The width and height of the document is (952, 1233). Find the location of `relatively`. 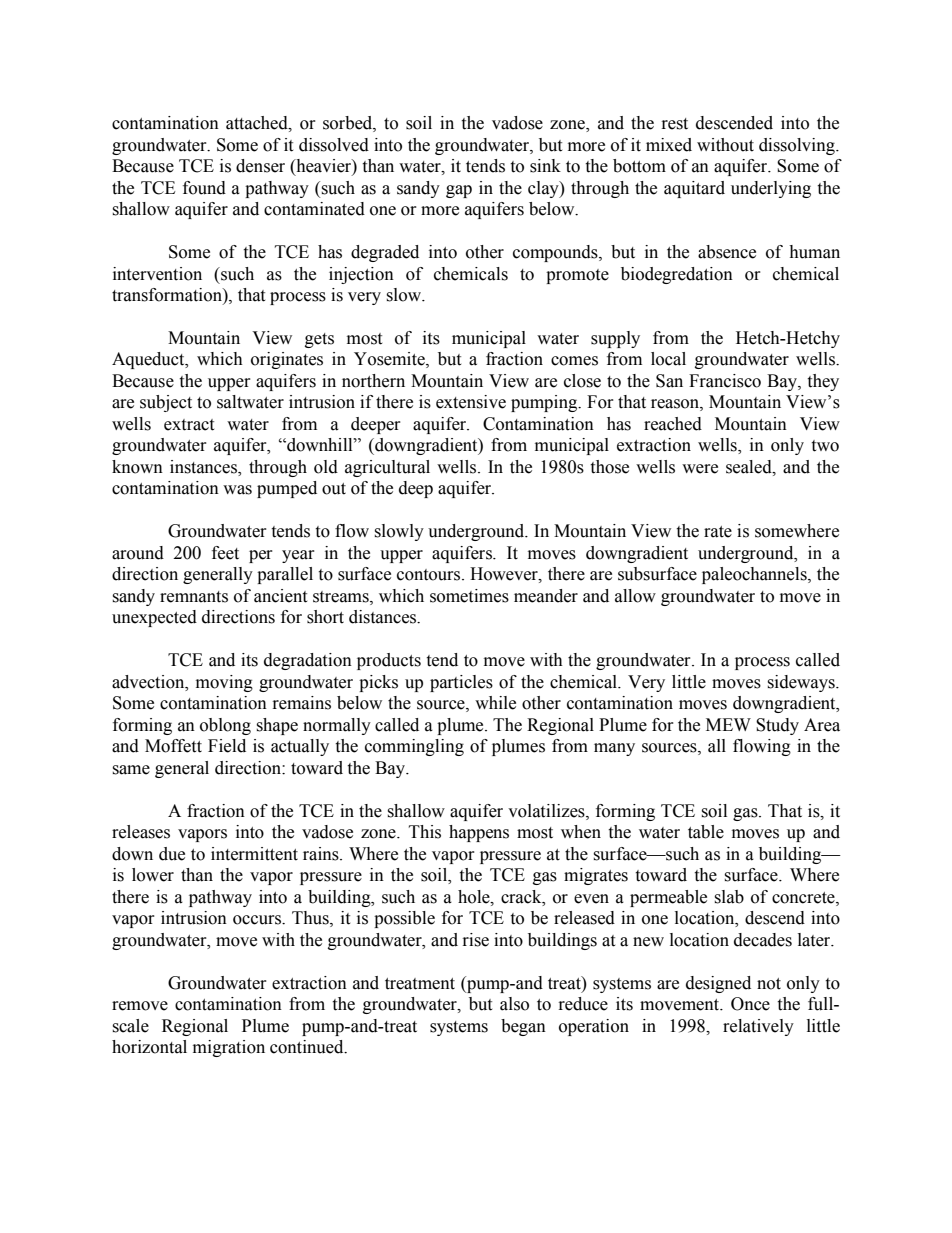

relatively is located at coordinates (758, 1027).
